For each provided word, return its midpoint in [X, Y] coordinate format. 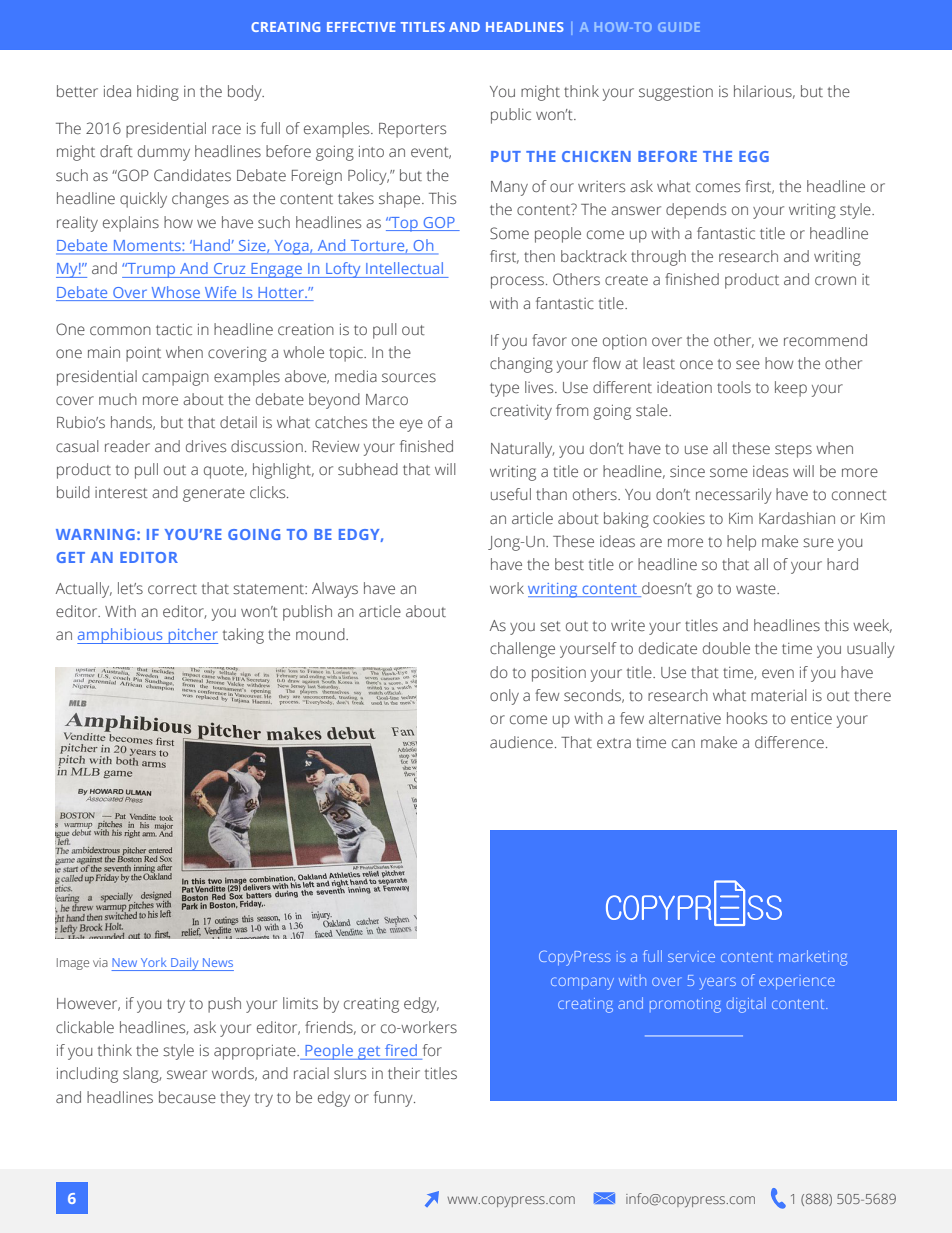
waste [757, 589]
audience [521, 742]
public [511, 116]
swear [187, 1075]
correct [172, 589]
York [153, 962]
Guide [679, 27]
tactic [174, 329]
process [519, 282]
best [569, 564]
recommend [825, 340]
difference [789, 742]
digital [746, 1005]
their [404, 1073]
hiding [158, 93]
